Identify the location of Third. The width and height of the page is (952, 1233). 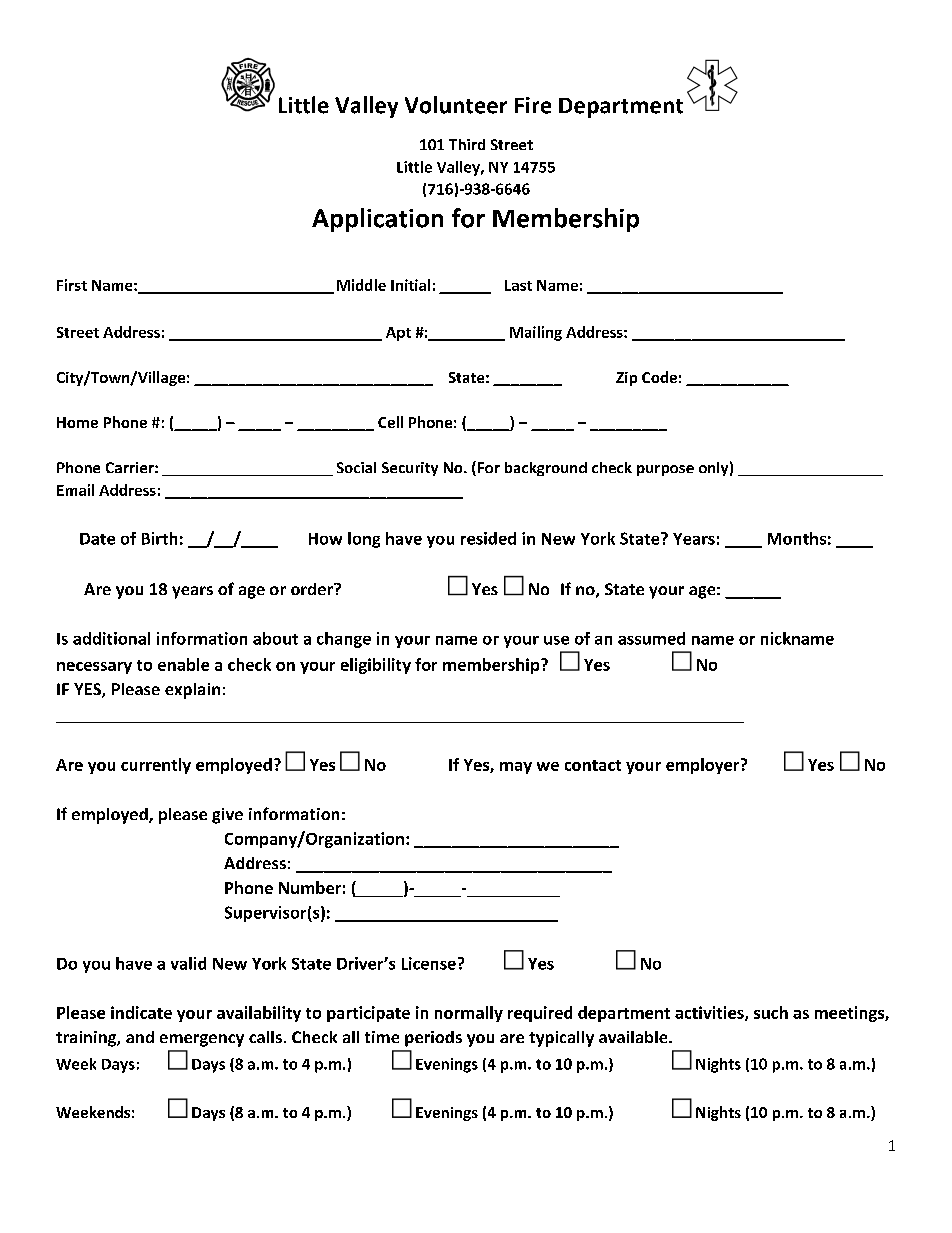
(467, 144).
